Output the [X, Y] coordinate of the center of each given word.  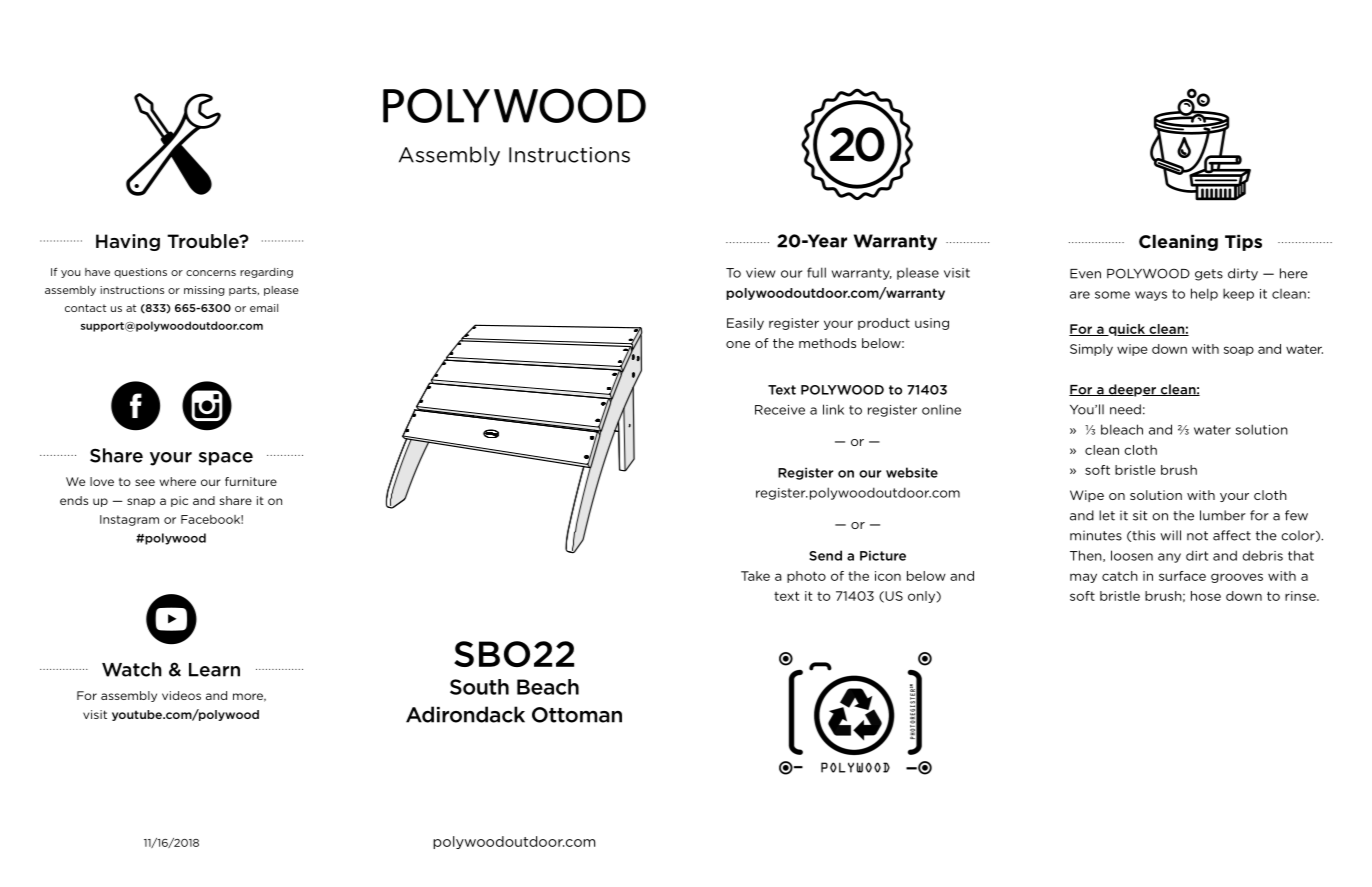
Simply [1091, 350]
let [1107, 515]
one [738, 344]
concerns [211, 273]
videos [181, 695]
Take [755, 576]
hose [1206, 596]
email [264, 308]
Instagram [129, 520]
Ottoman [577, 715]
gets [1209, 275]
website [912, 472]
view [761, 273]
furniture [251, 481]
